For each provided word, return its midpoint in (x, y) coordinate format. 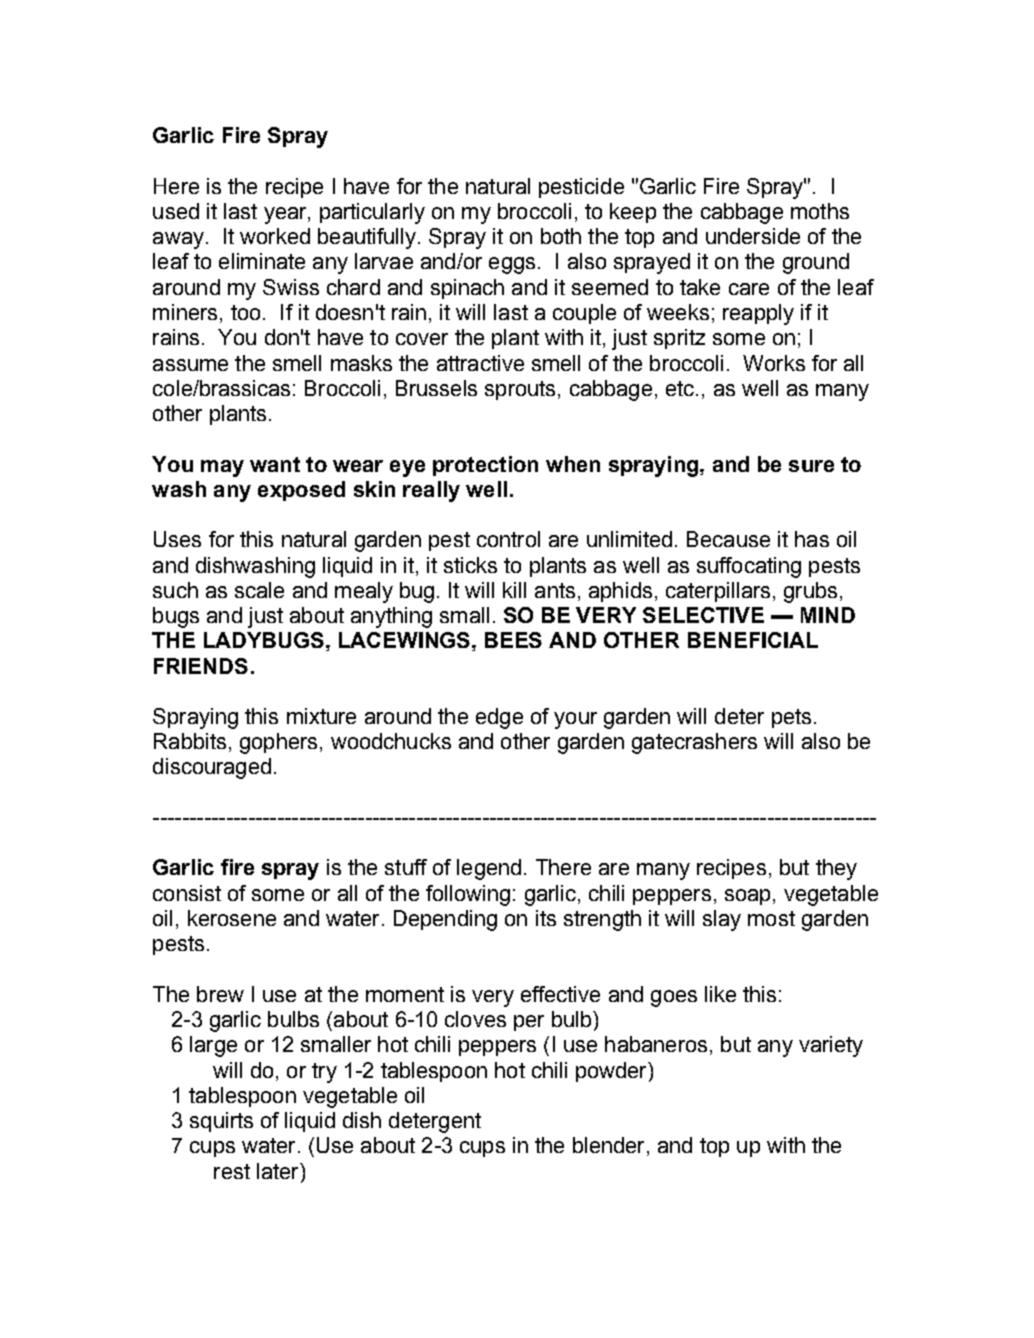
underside (753, 236)
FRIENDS (201, 666)
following (468, 895)
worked (275, 236)
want (275, 464)
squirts (221, 1122)
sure (811, 466)
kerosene (232, 918)
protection (485, 466)
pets (791, 718)
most (771, 918)
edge (499, 718)
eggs (512, 265)
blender (610, 1146)
